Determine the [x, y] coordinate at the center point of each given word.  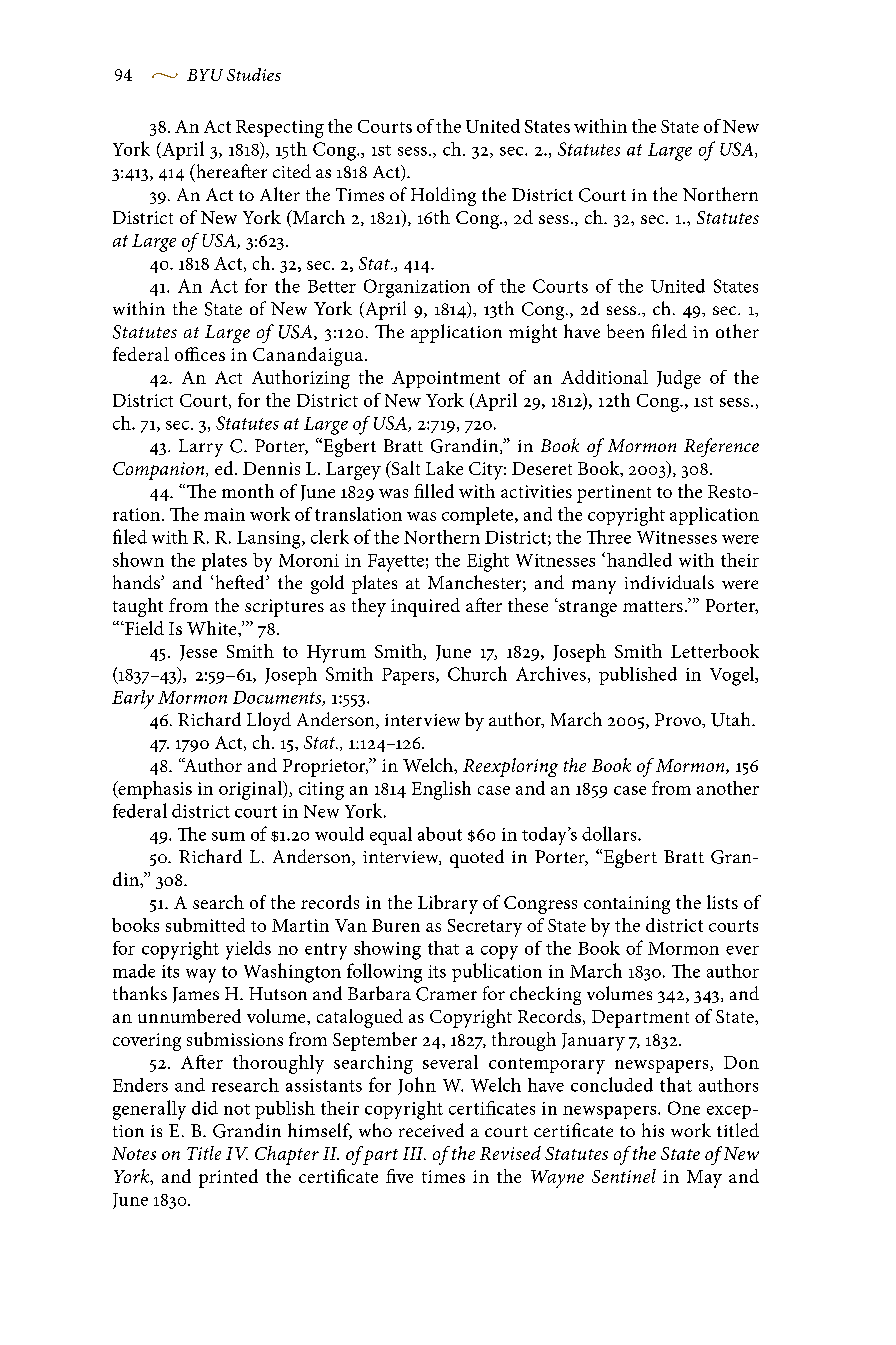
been [625, 331]
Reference [721, 447]
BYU [205, 75]
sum [228, 836]
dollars [610, 833]
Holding [443, 196]
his [653, 1130]
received [431, 1130]
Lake [444, 468]
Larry [201, 448]
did [205, 1108]
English [441, 790]
